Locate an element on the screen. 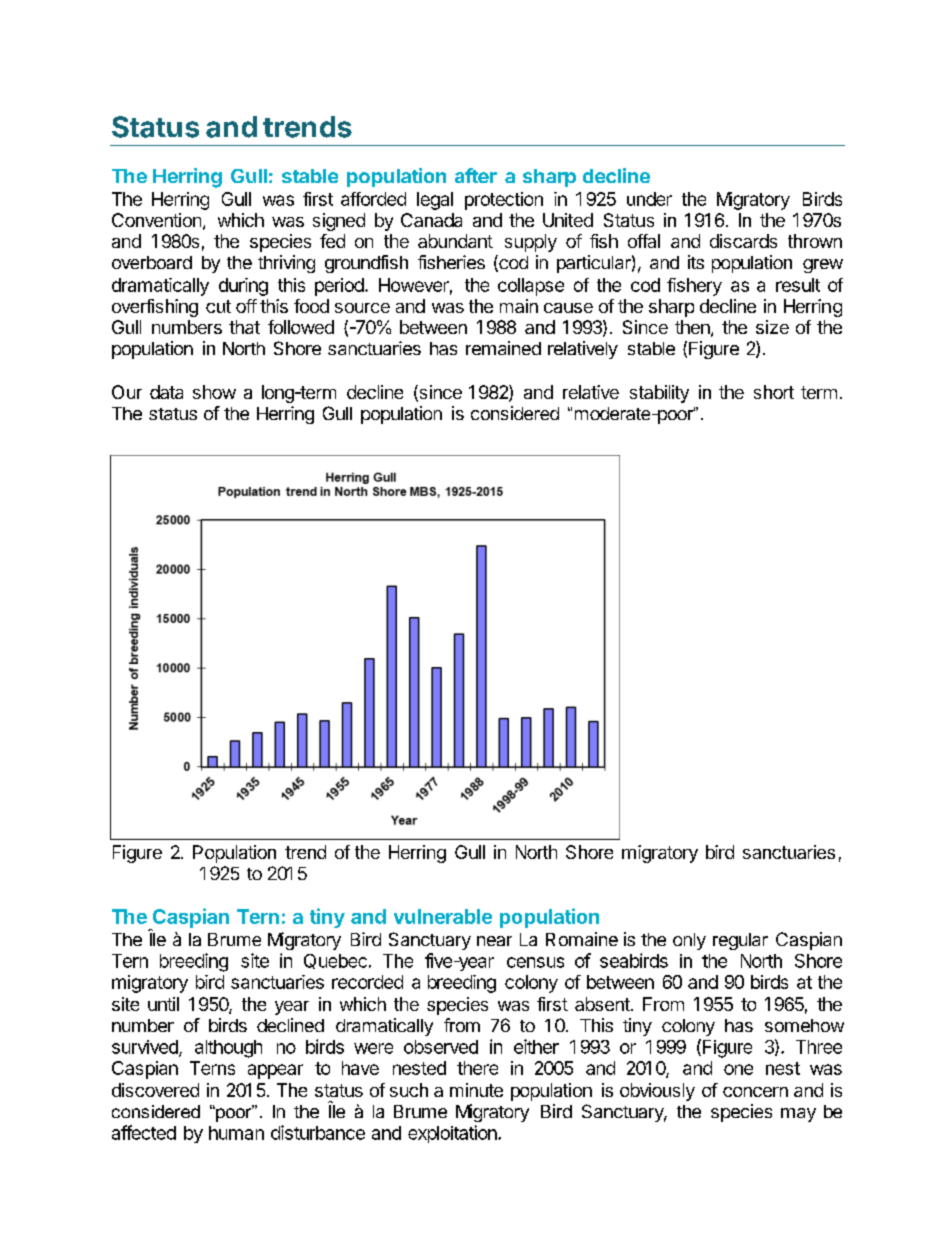 Image resolution: width=952 pixels, height=1233 pixels. stability is located at coordinates (659, 394).
